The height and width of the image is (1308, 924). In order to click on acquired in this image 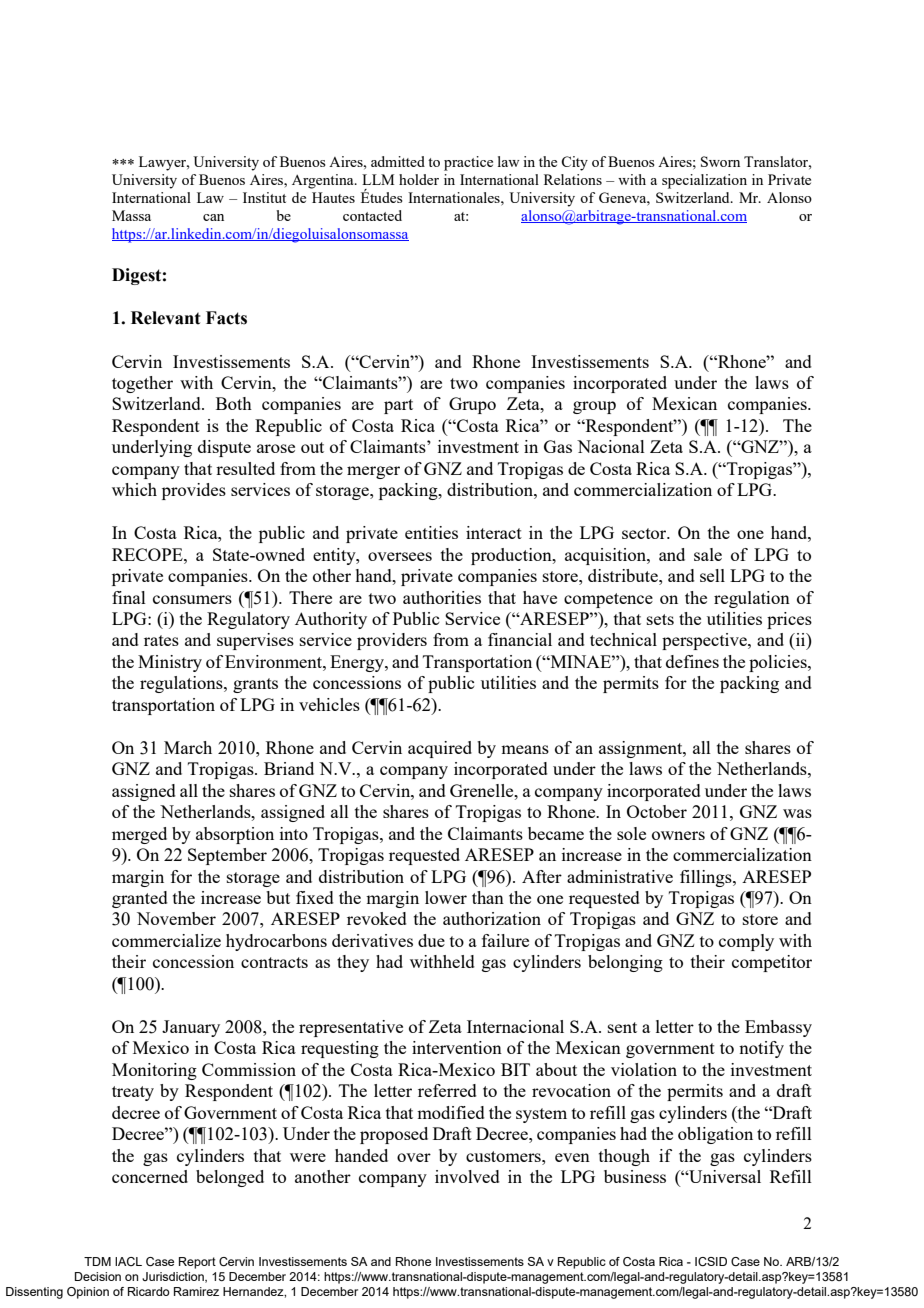, I will do `click(440, 749)`.
